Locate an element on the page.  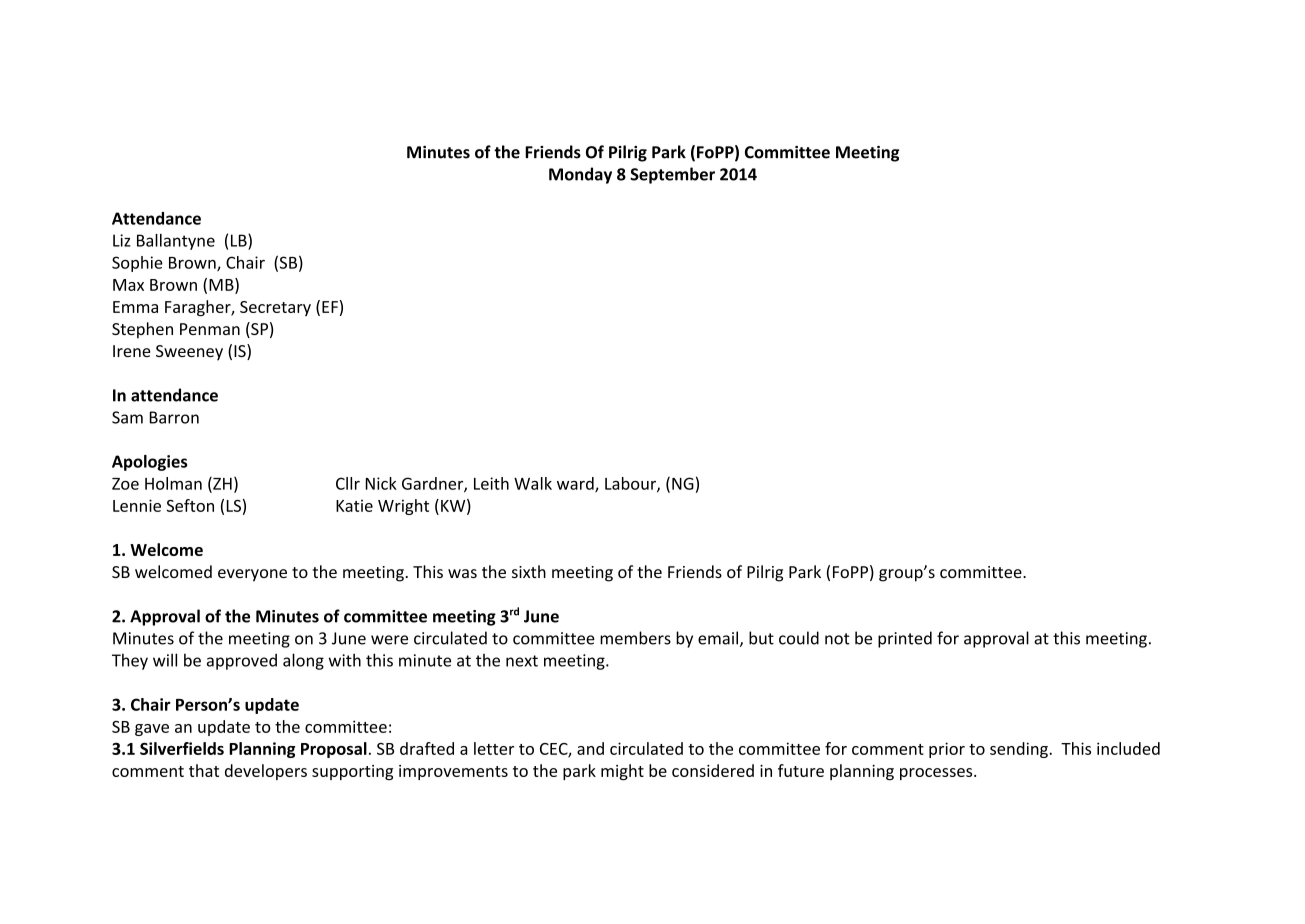
September is located at coordinates (672, 175).
